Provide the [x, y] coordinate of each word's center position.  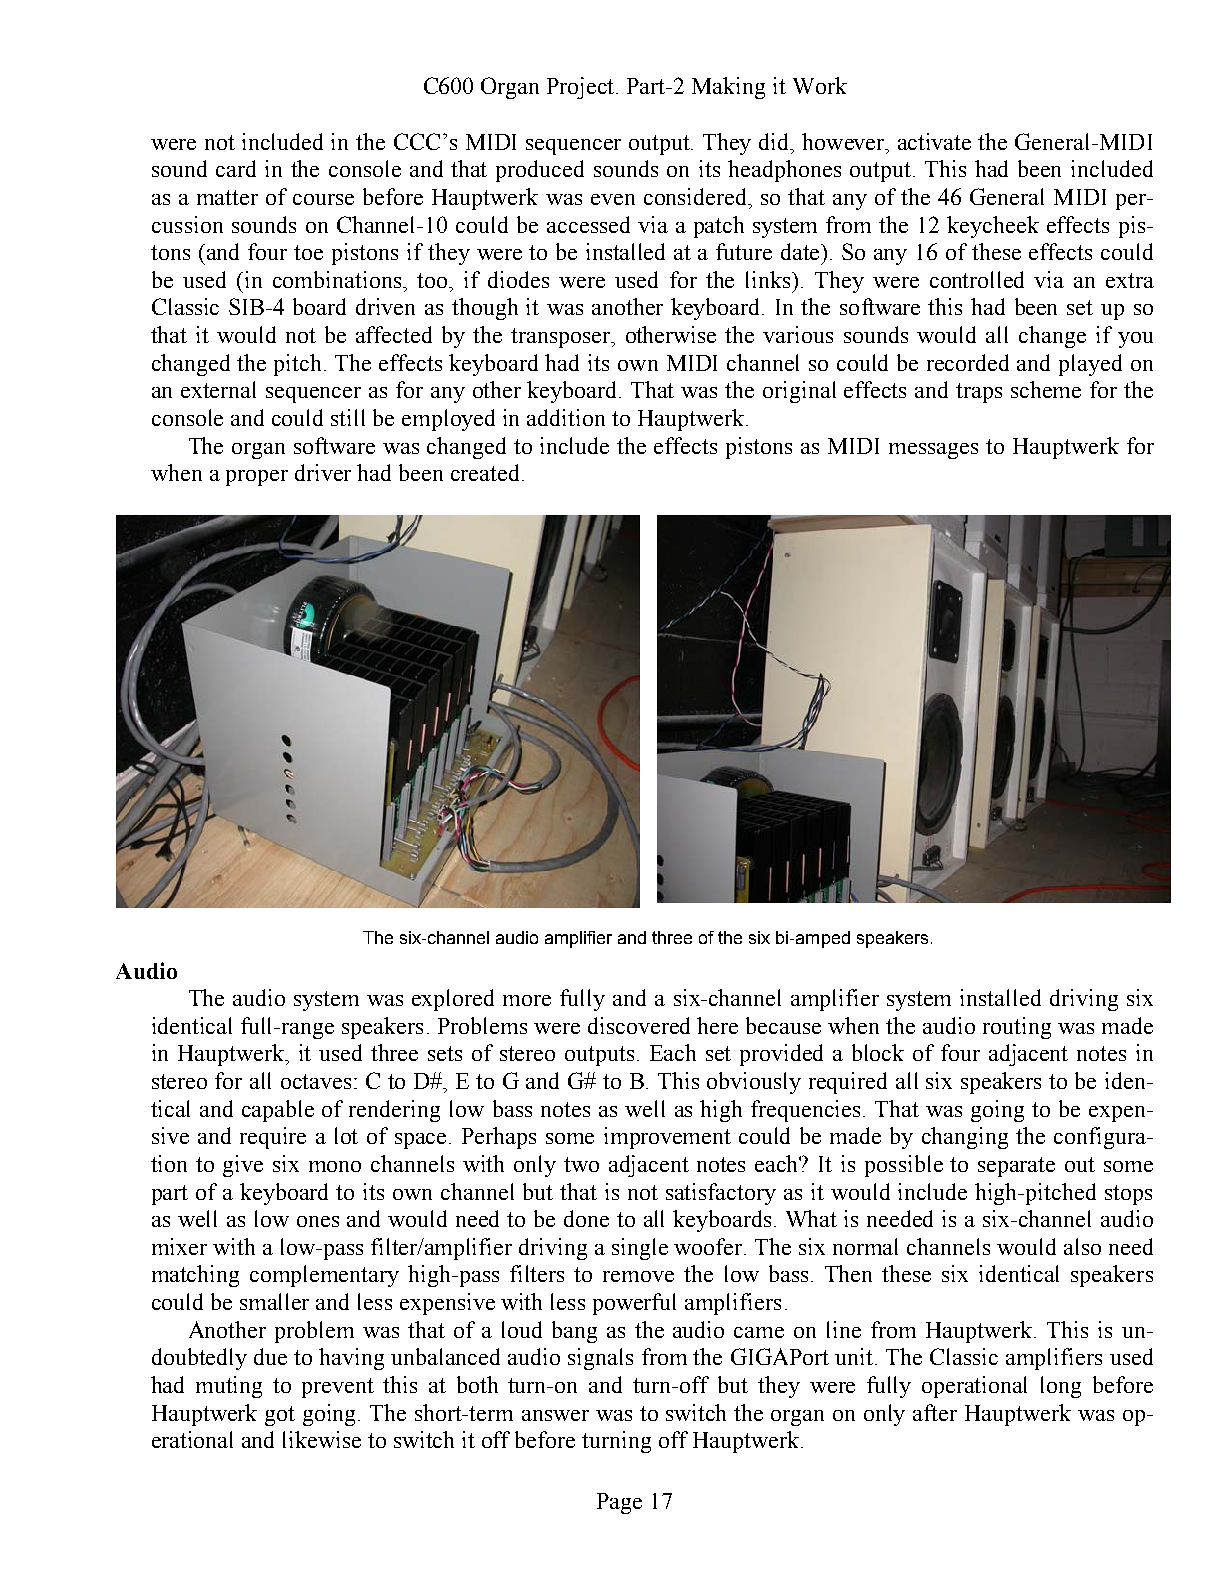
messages [933, 451]
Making [728, 88]
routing [1017, 1028]
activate [934, 141]
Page [619, 1503]
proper [257, 478]
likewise [322, 1439]
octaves [316, 1081]
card [236, 168]
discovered [639, 1025]
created [485, 472]
